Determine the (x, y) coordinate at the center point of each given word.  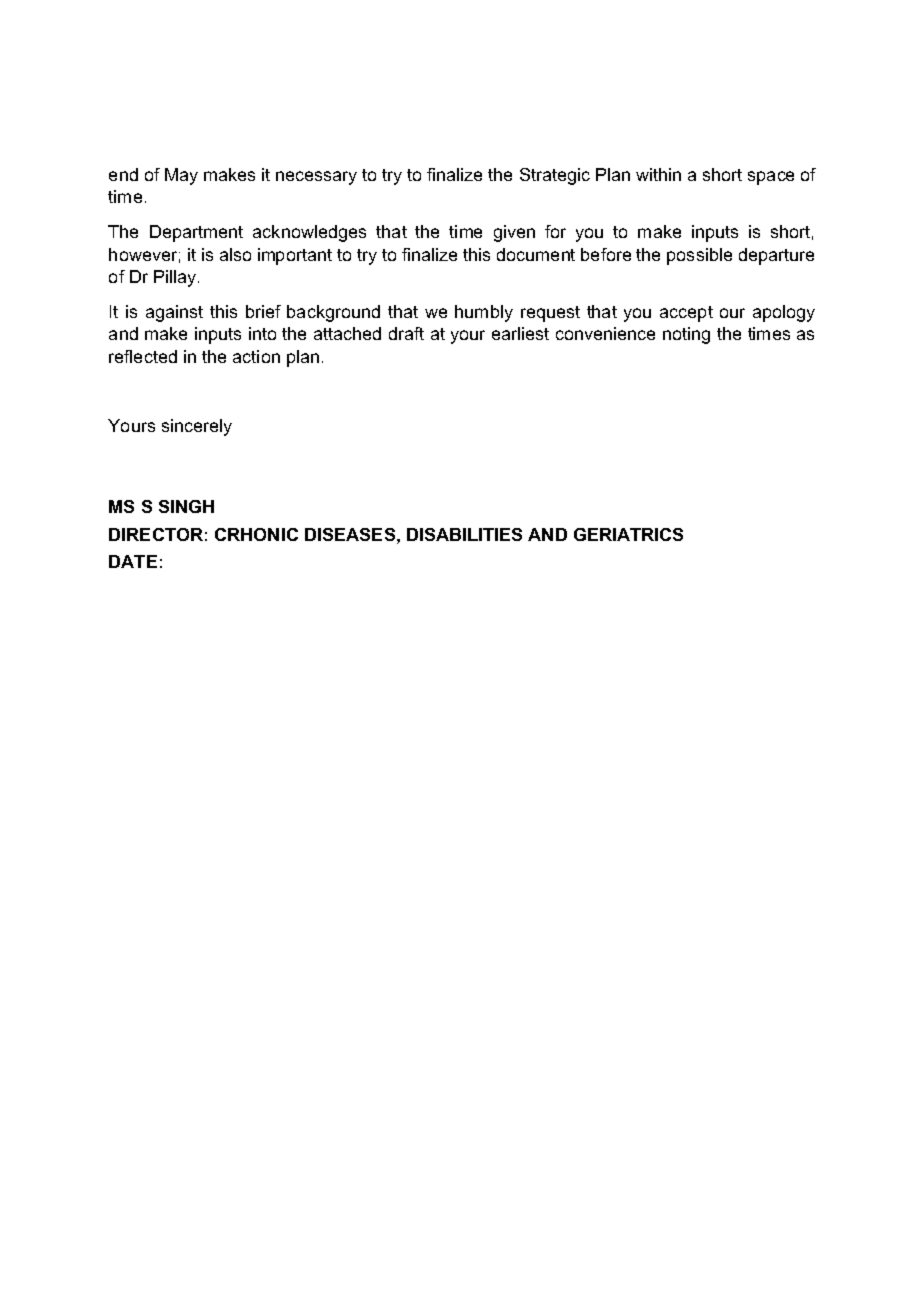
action (256, 356)
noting (686, 335)
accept (686, 314)
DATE (133, 561)
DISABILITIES (464, 534)
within (658, 174)
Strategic (555, 176)
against (174, 313)
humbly (484, 313)
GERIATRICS (628, 534)
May (181, 176)
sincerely (197, 427)
